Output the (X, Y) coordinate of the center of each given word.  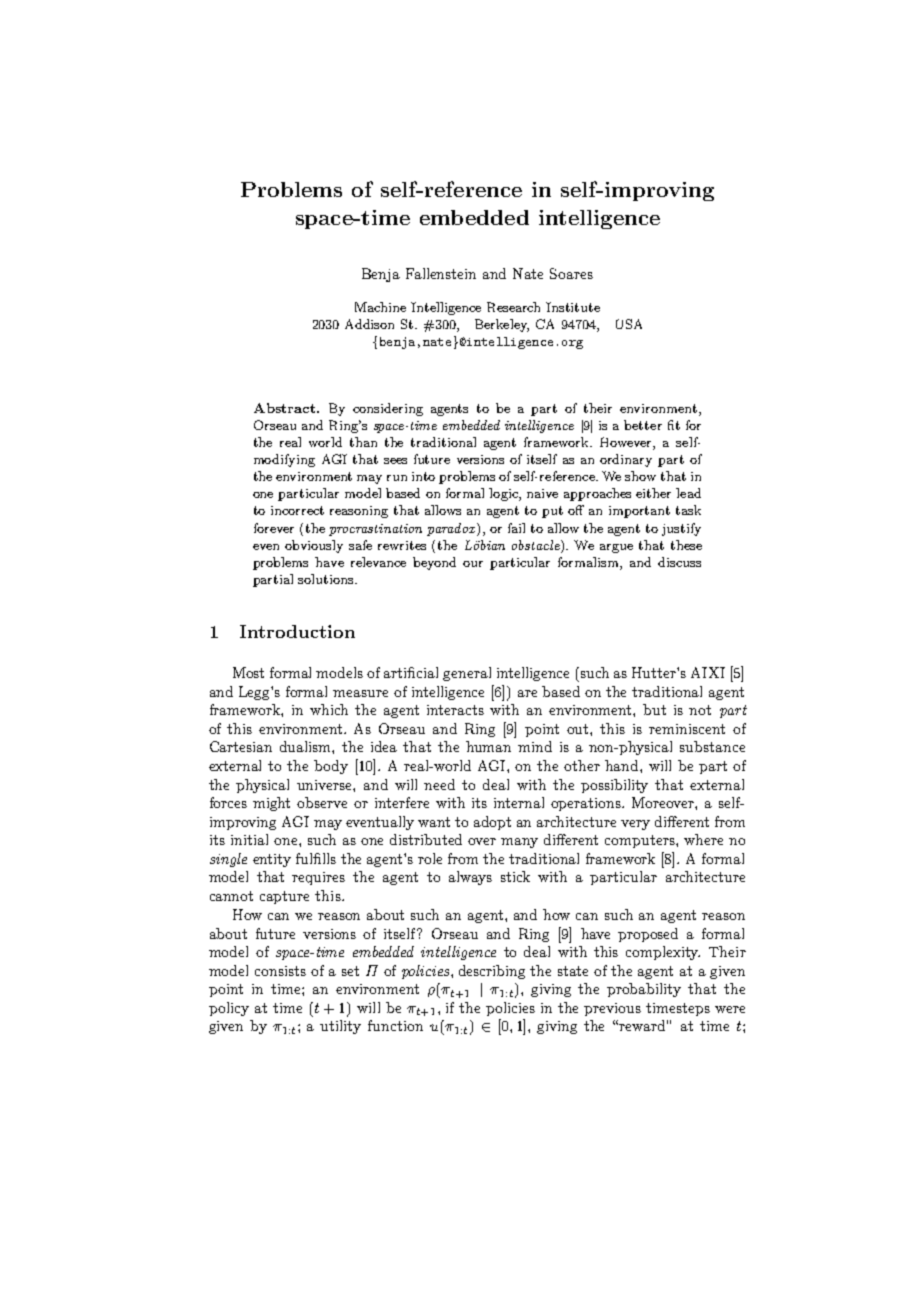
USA (629, 324)
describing (492, 972)
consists (280, 971)
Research (513, 307)
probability (644, 990)
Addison (369, 324)
